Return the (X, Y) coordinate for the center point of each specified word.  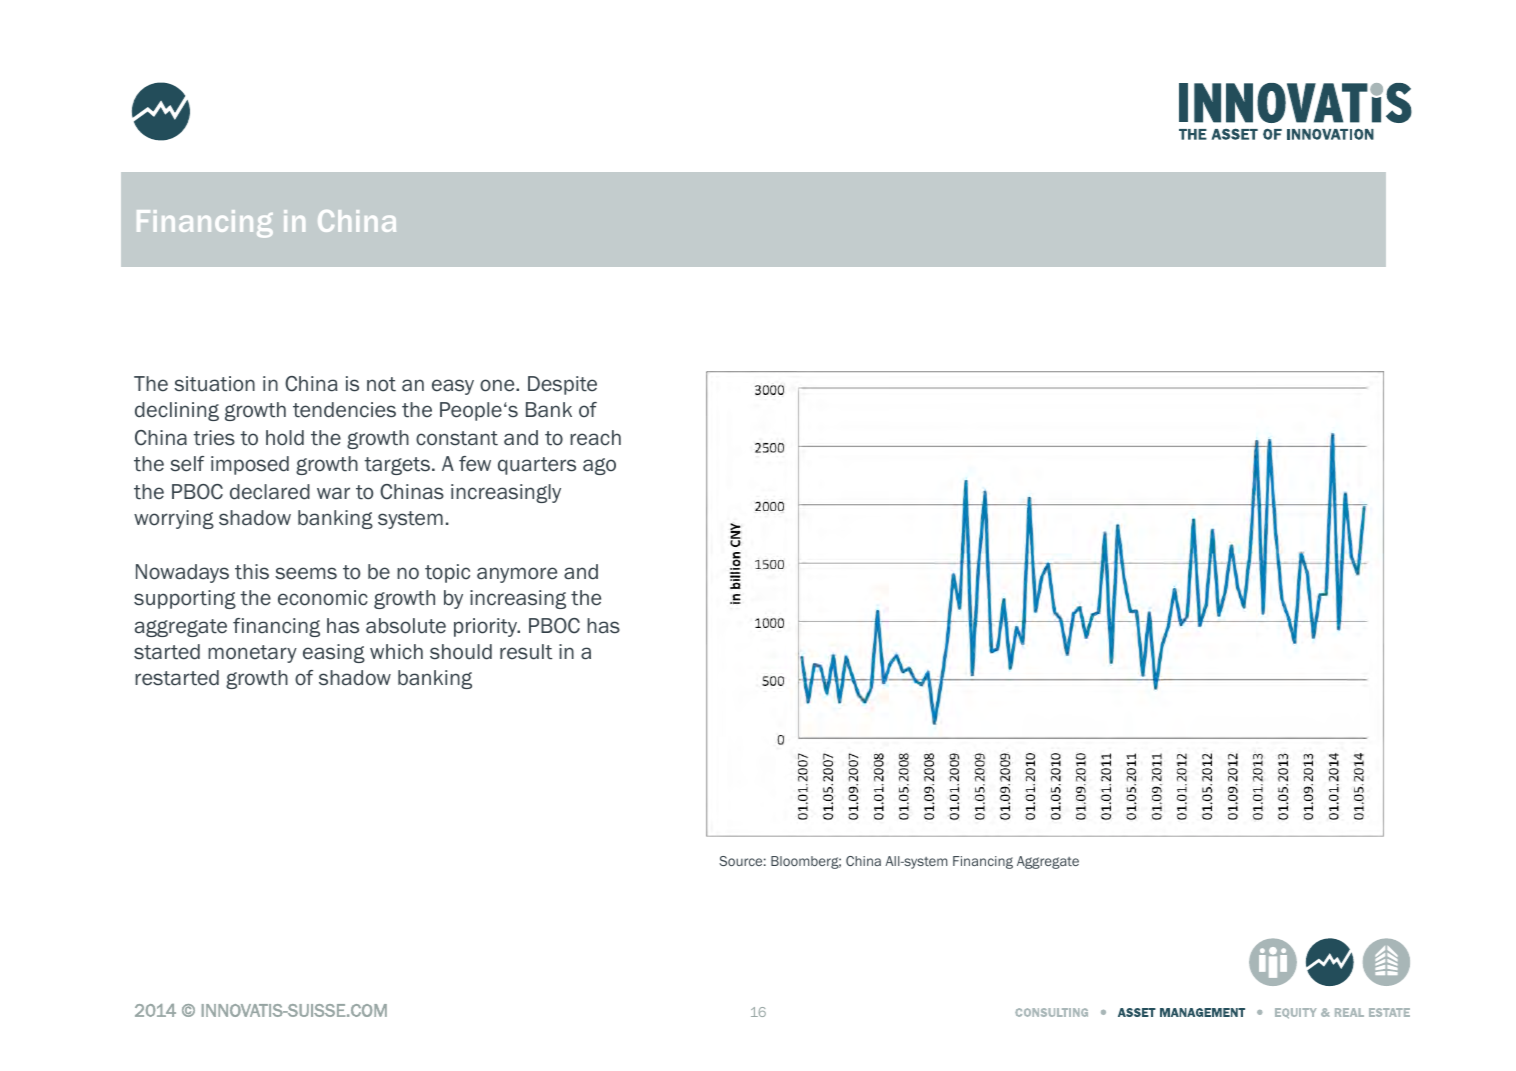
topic (447, 573)
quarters (537, 466)
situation (214, 384)
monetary (252, 654)
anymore (517, 575)
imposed (250, 465)
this (252, 572)
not (381, 384)
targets (397, 466)
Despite (562, 385)
